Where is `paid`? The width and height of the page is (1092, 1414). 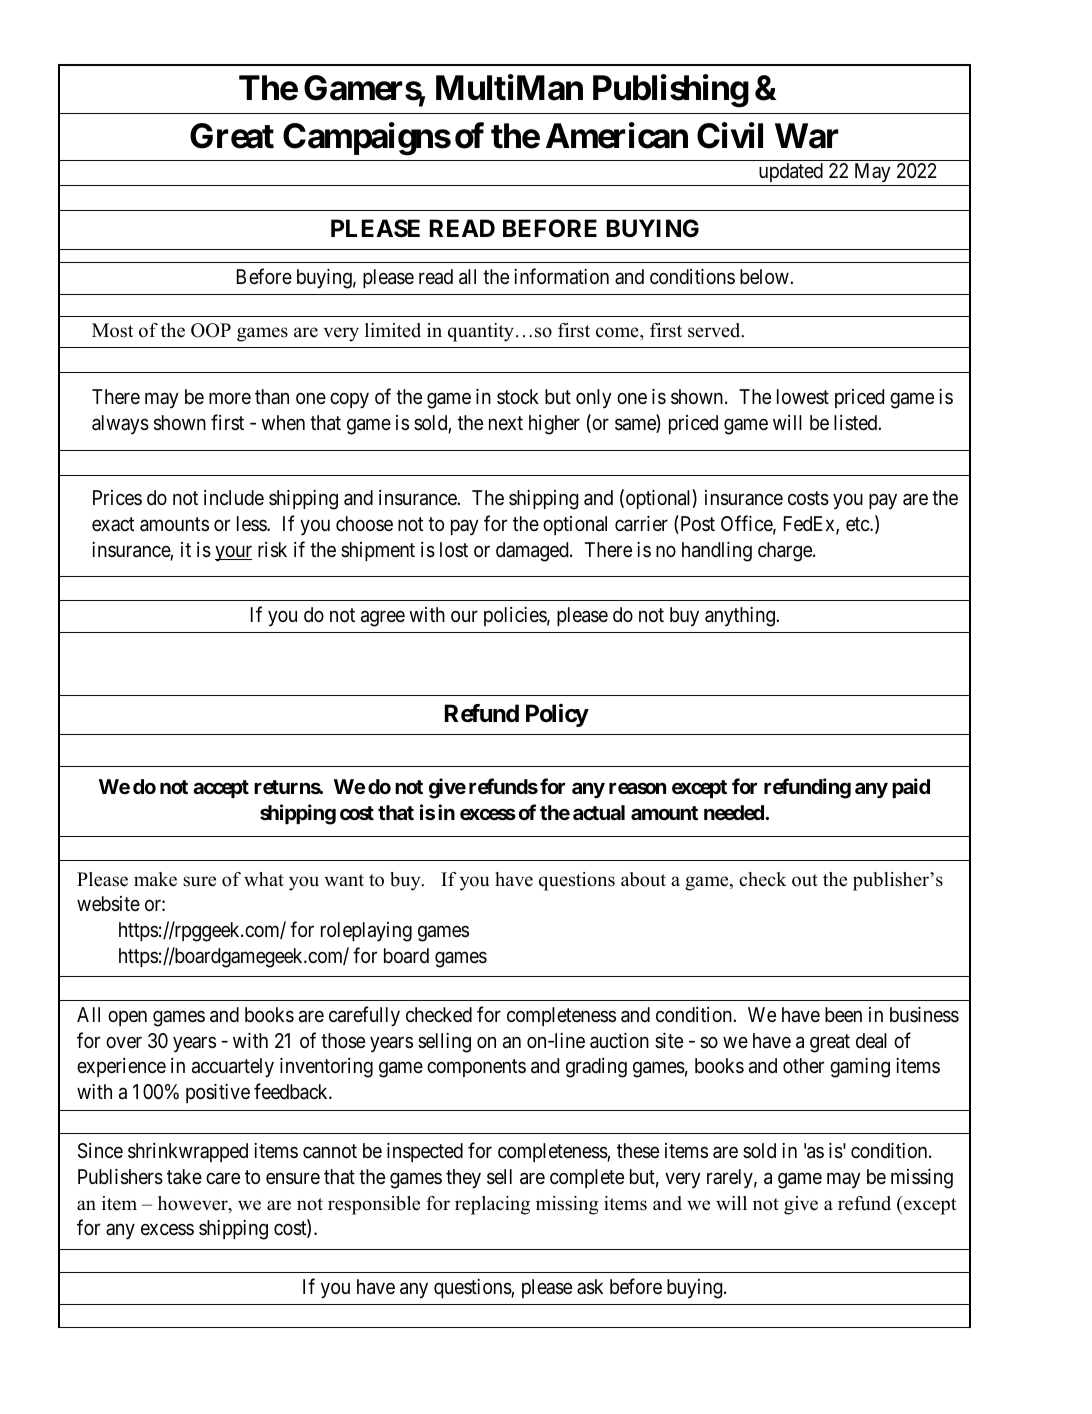 paid is located at coordinates (911, 788).
